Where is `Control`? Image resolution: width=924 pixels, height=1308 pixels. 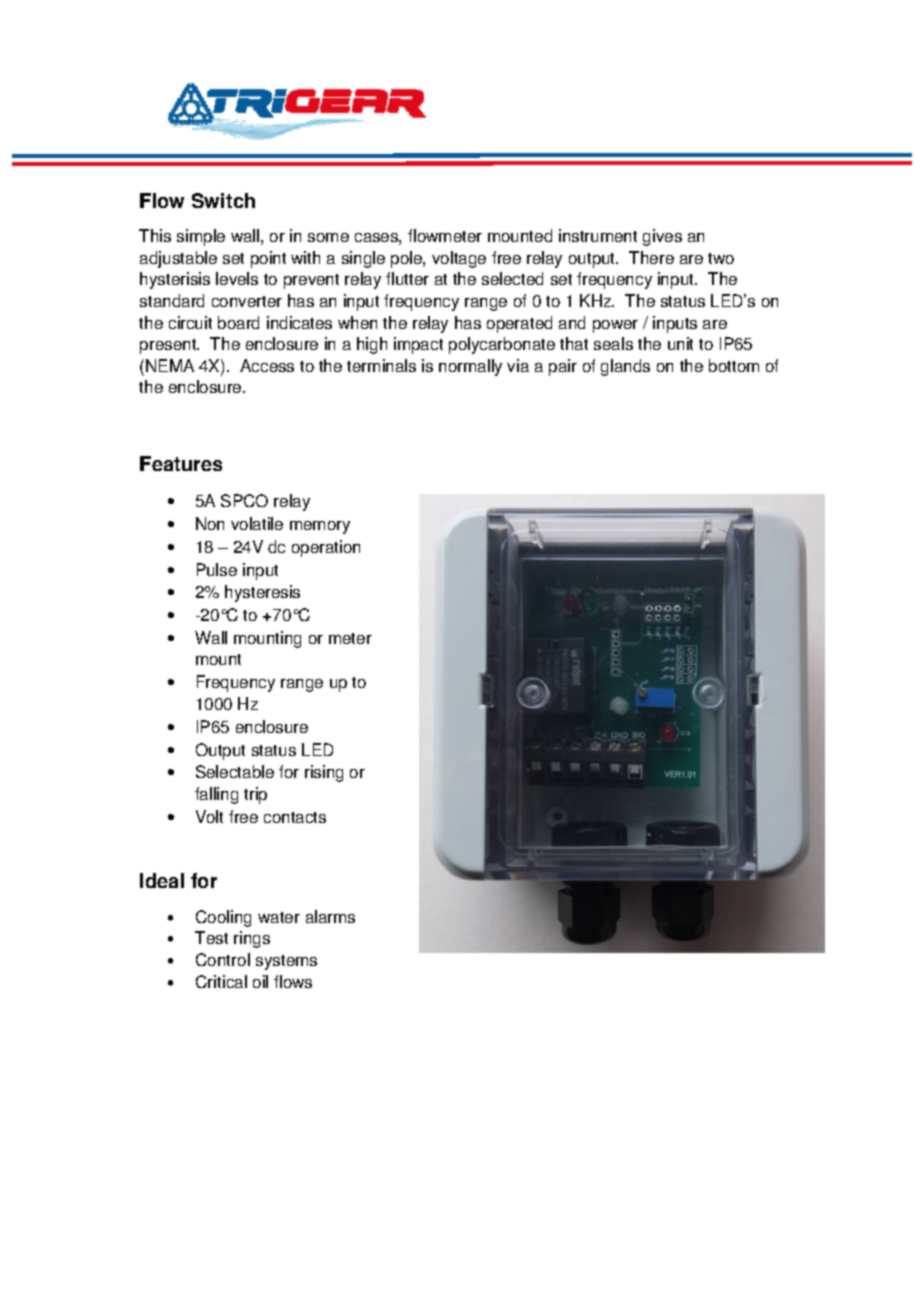
Control is located at coordinates (223, 959).
